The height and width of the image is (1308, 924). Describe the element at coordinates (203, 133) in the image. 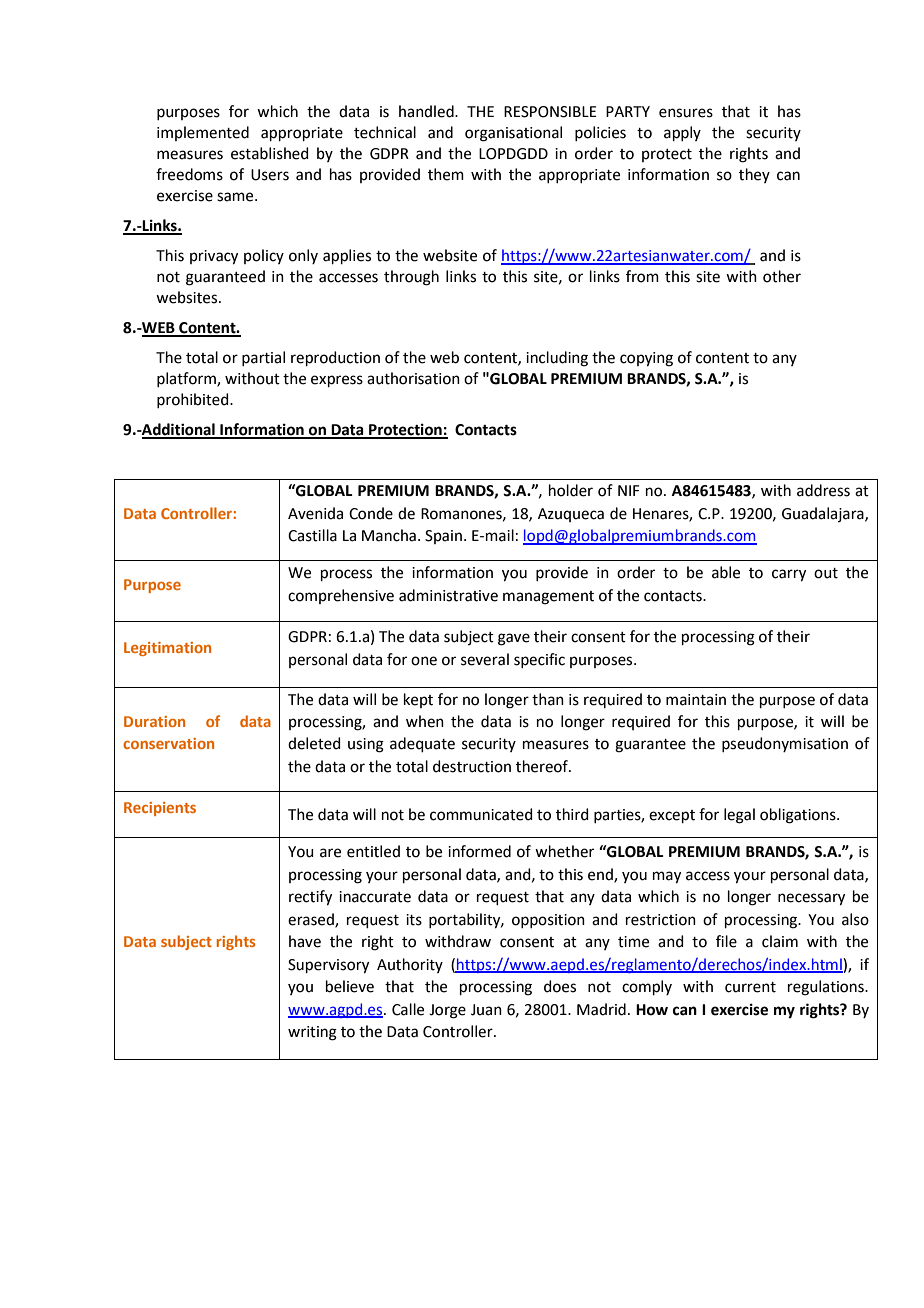

I see `implemented` at that location.
